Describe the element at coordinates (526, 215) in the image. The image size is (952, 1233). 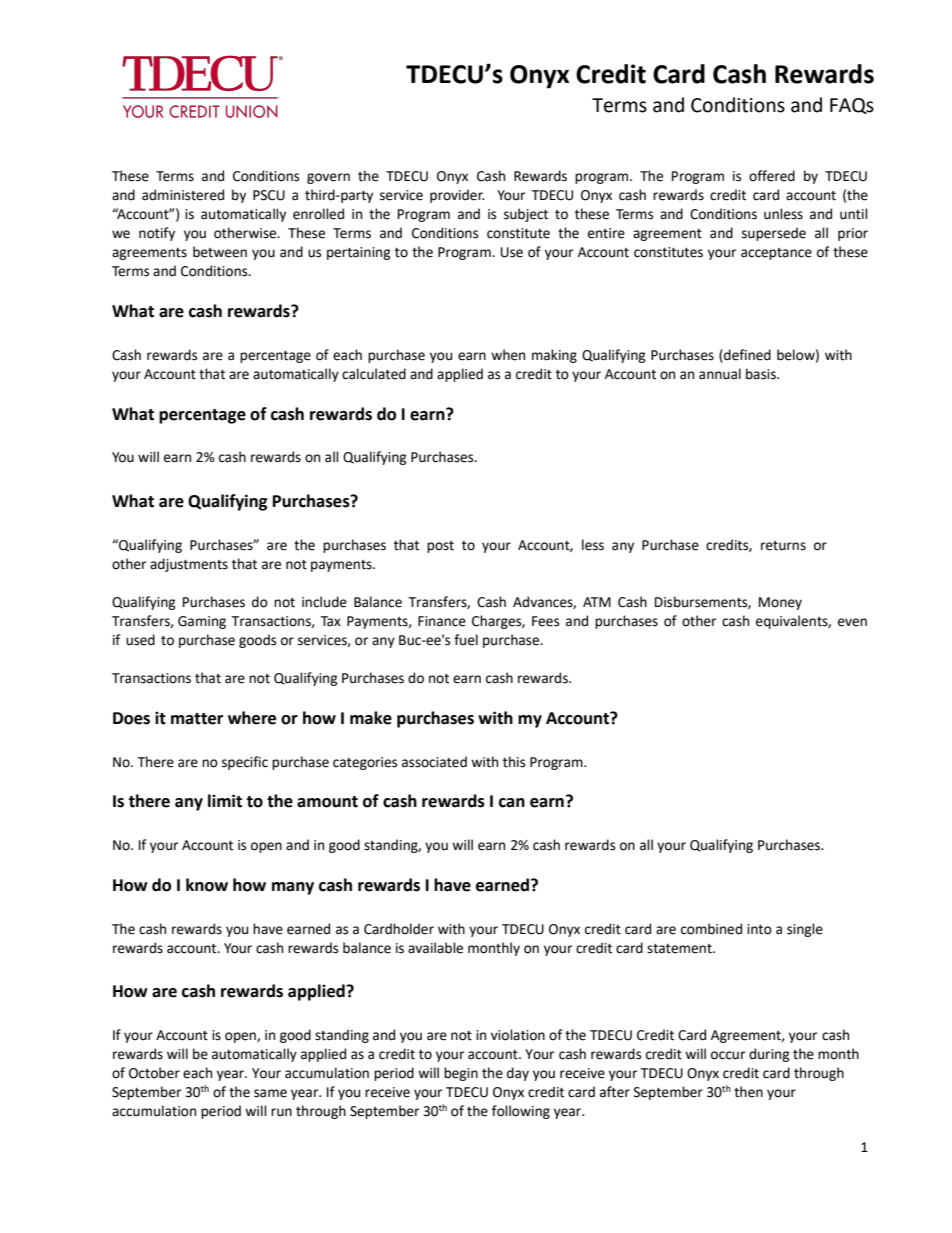
I see `subject` at that location.
